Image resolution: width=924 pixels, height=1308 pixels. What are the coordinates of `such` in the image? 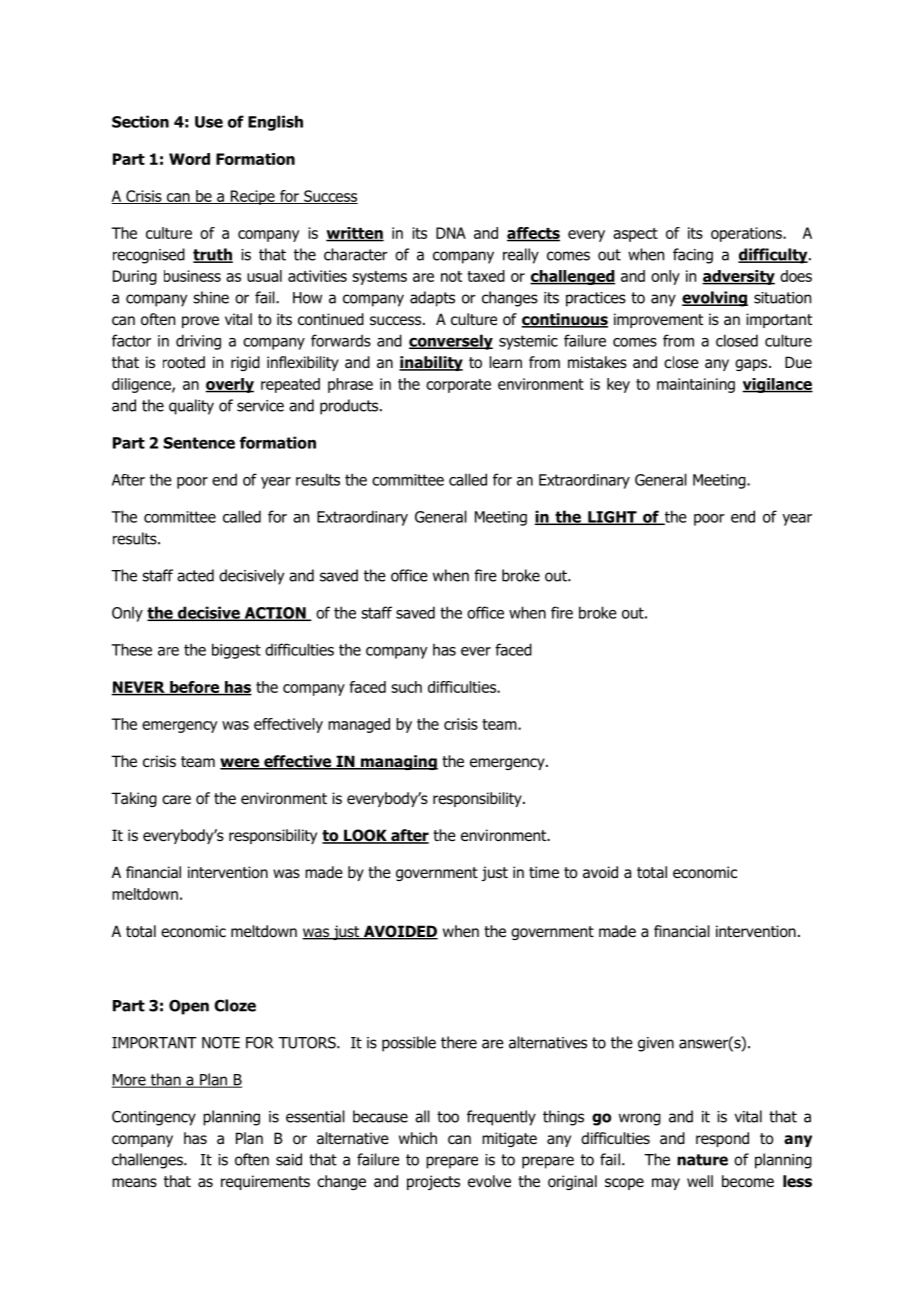 It's located at (406, 687).
